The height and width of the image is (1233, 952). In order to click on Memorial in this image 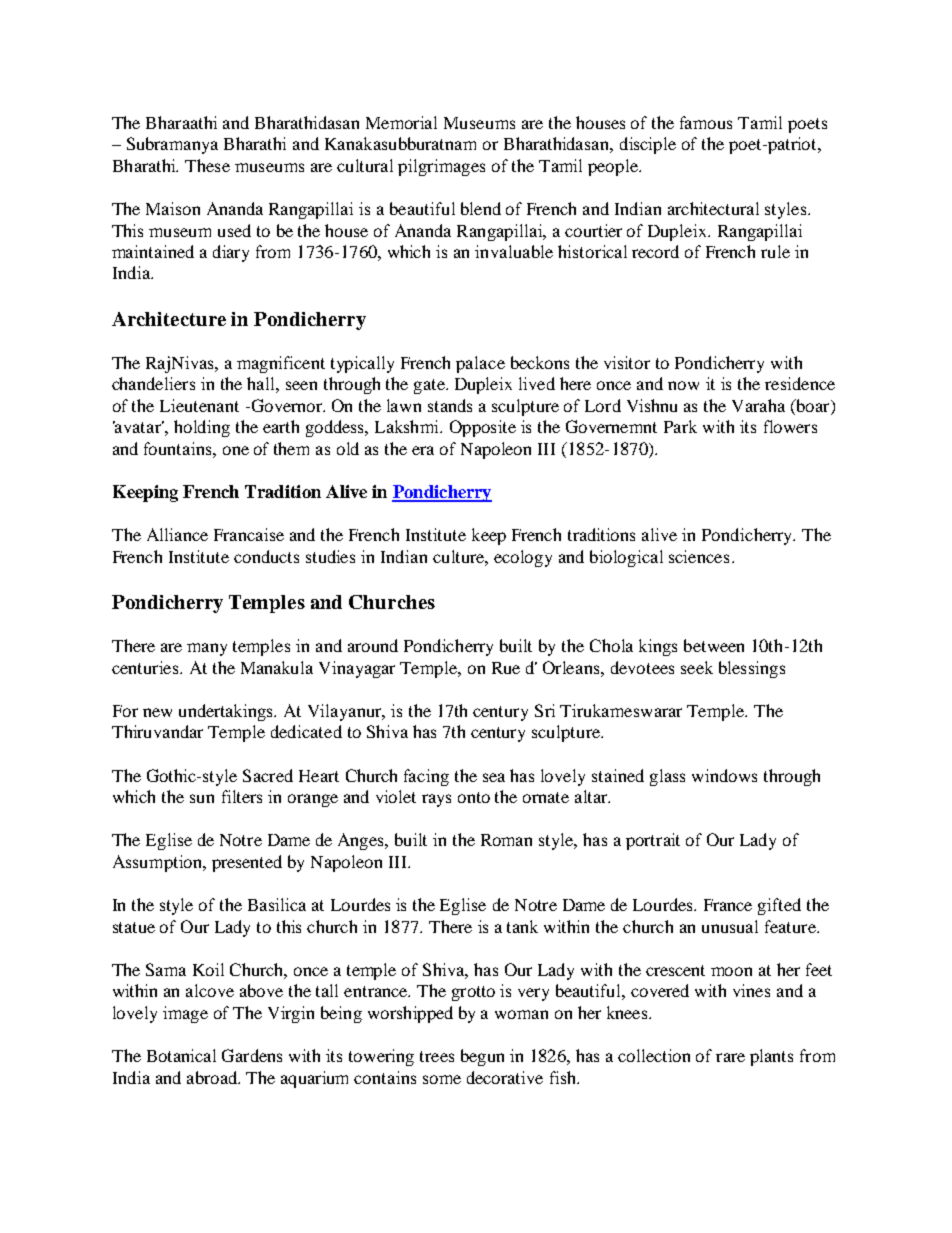, I will do `click(401, 122)`.
